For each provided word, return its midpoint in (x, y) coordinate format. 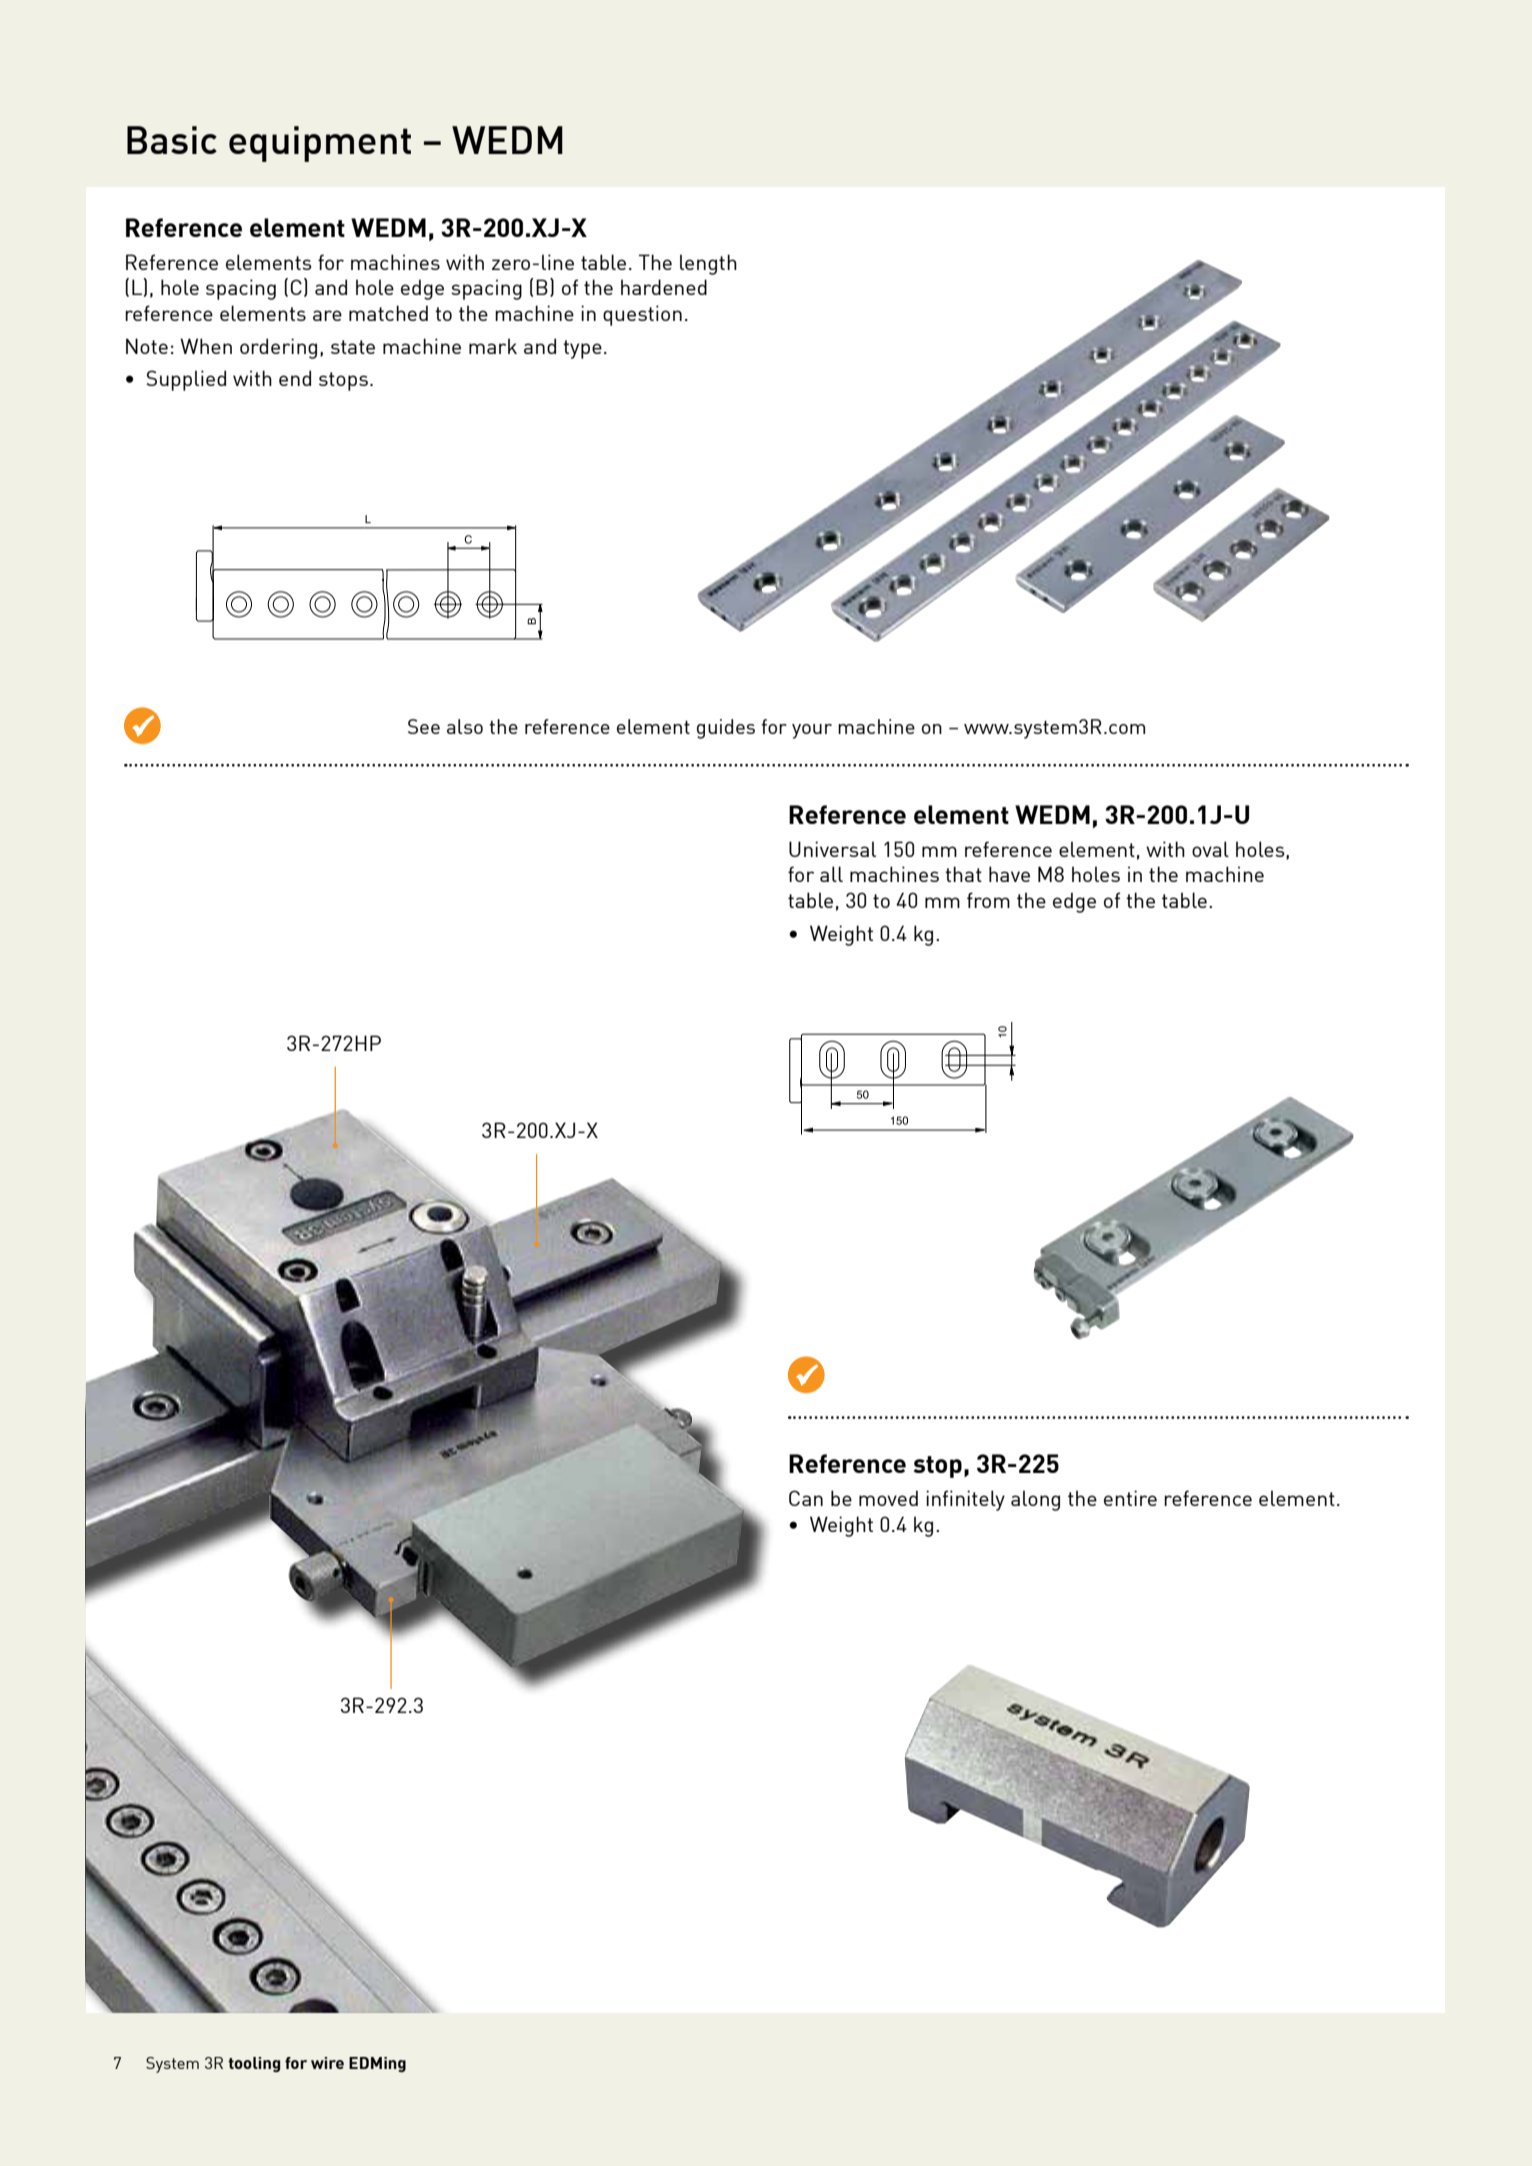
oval (1210, 849)
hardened (664, 287)
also (465, 726)
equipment (320, 144)
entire (1130, 1498)
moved (888, 1498)
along (1035, 1500)
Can (806, 1498)
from (988, 900)
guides (726, 729)
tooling (254, 2064)
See (424, 726)
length (708, 264)
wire (327, 2063)
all (831, 874)
